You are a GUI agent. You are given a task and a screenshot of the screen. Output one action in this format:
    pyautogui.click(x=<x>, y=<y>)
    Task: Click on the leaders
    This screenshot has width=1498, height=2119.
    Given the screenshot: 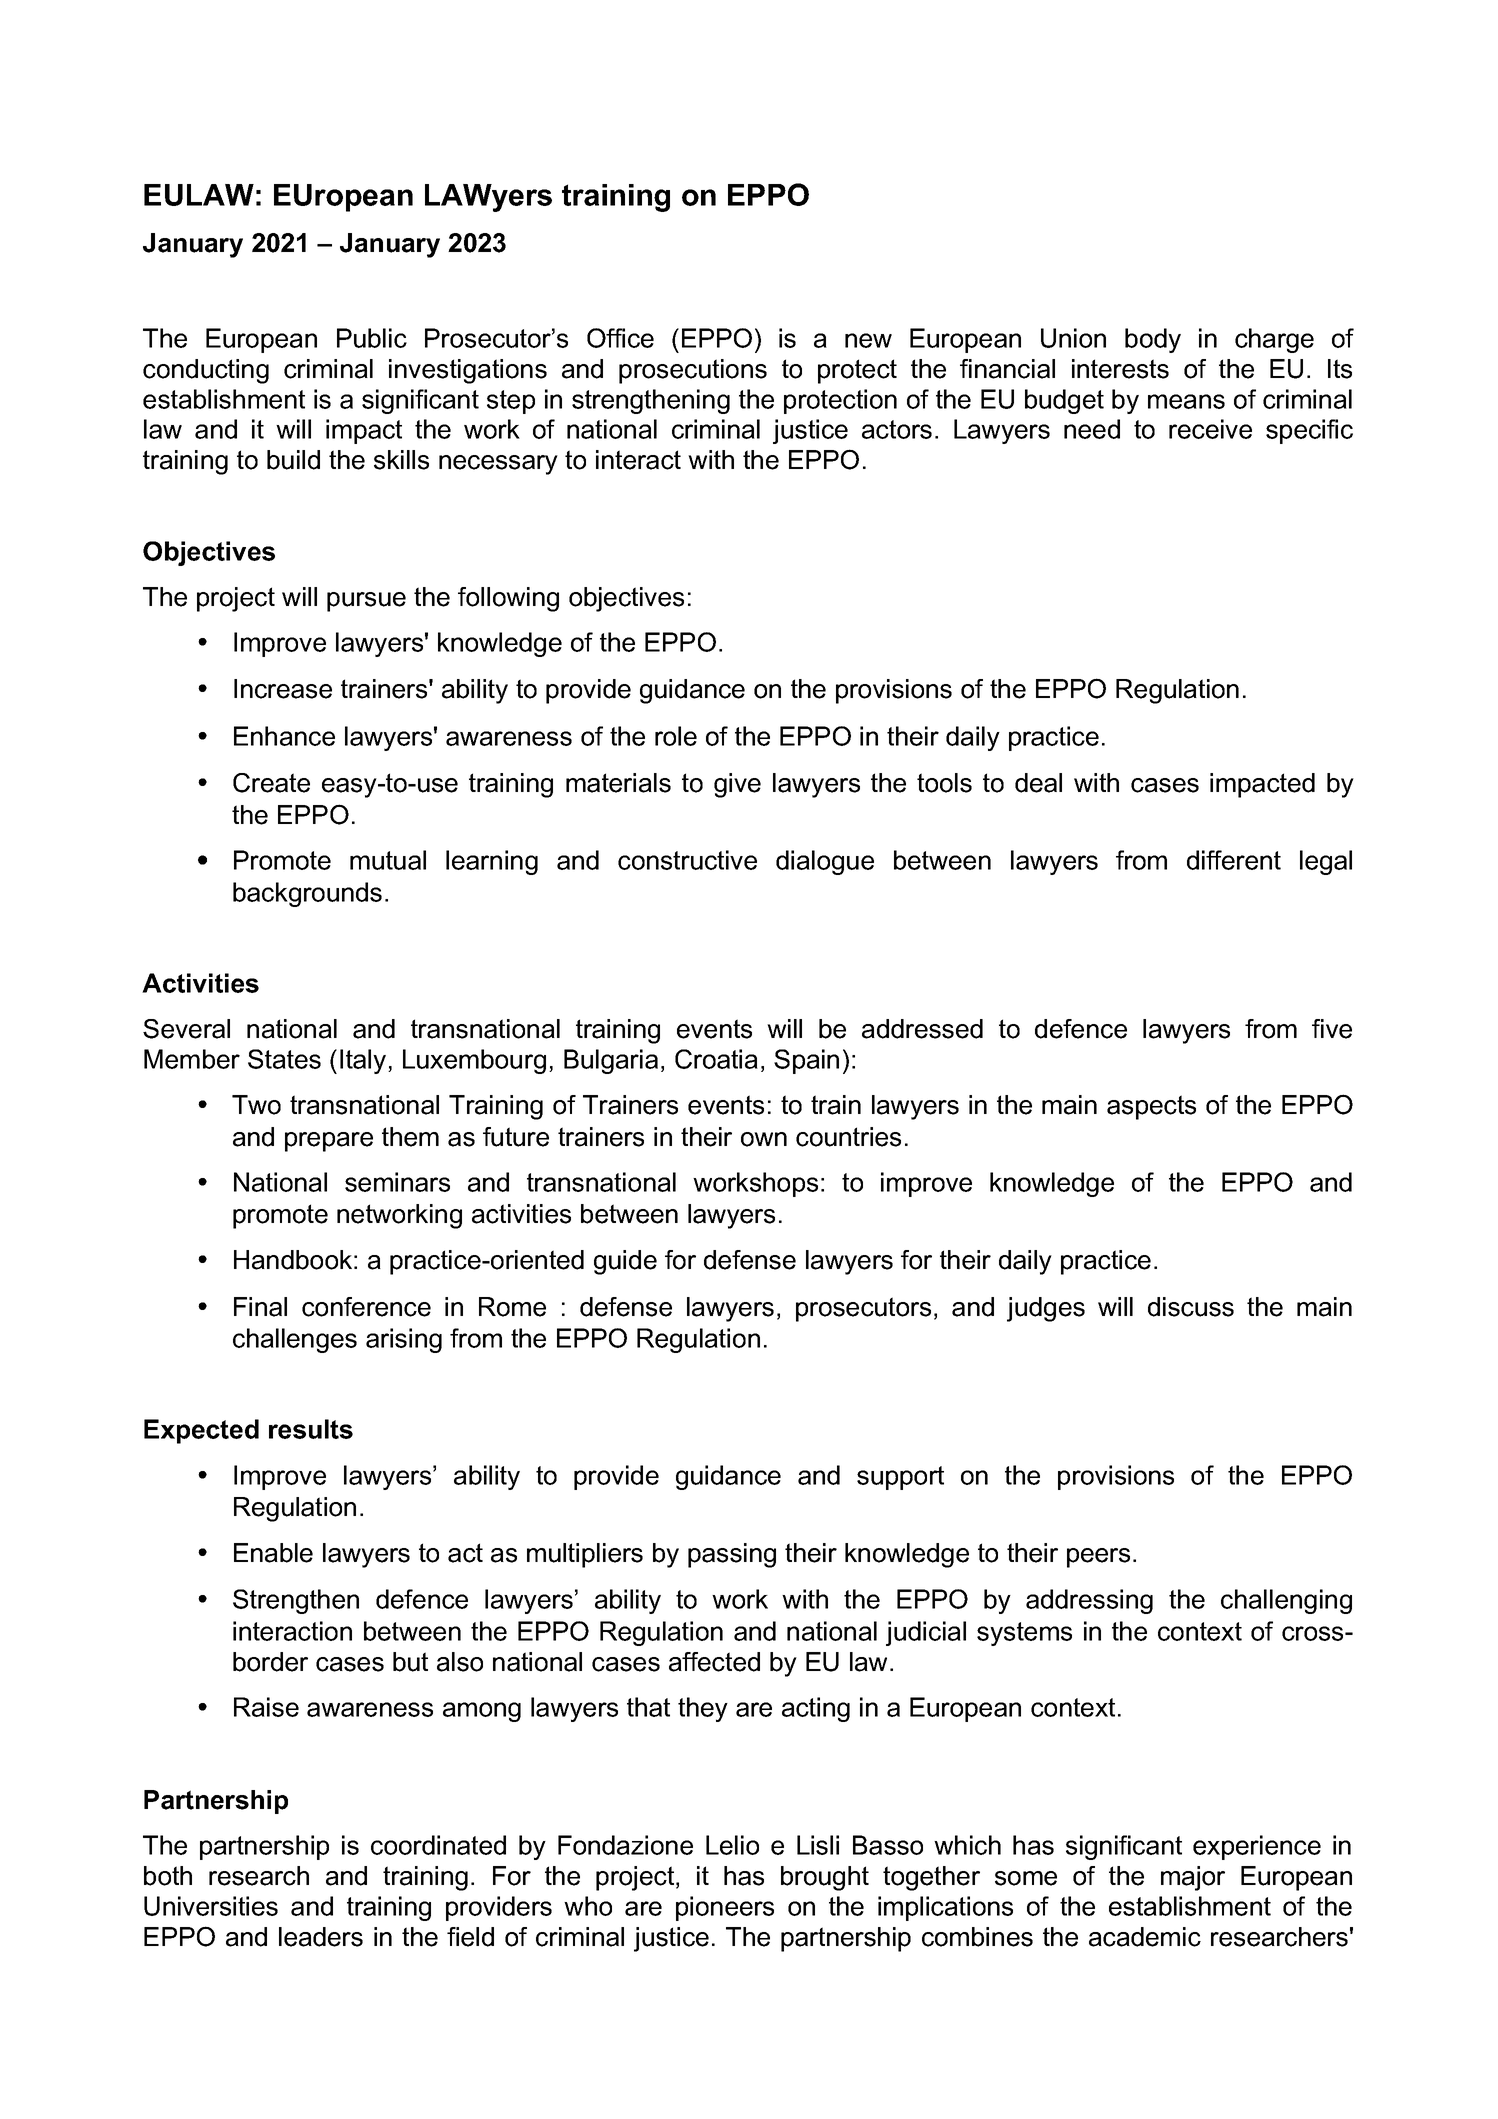 What is the action you would take?
    pyautogui.click(x=321, y=1937)
